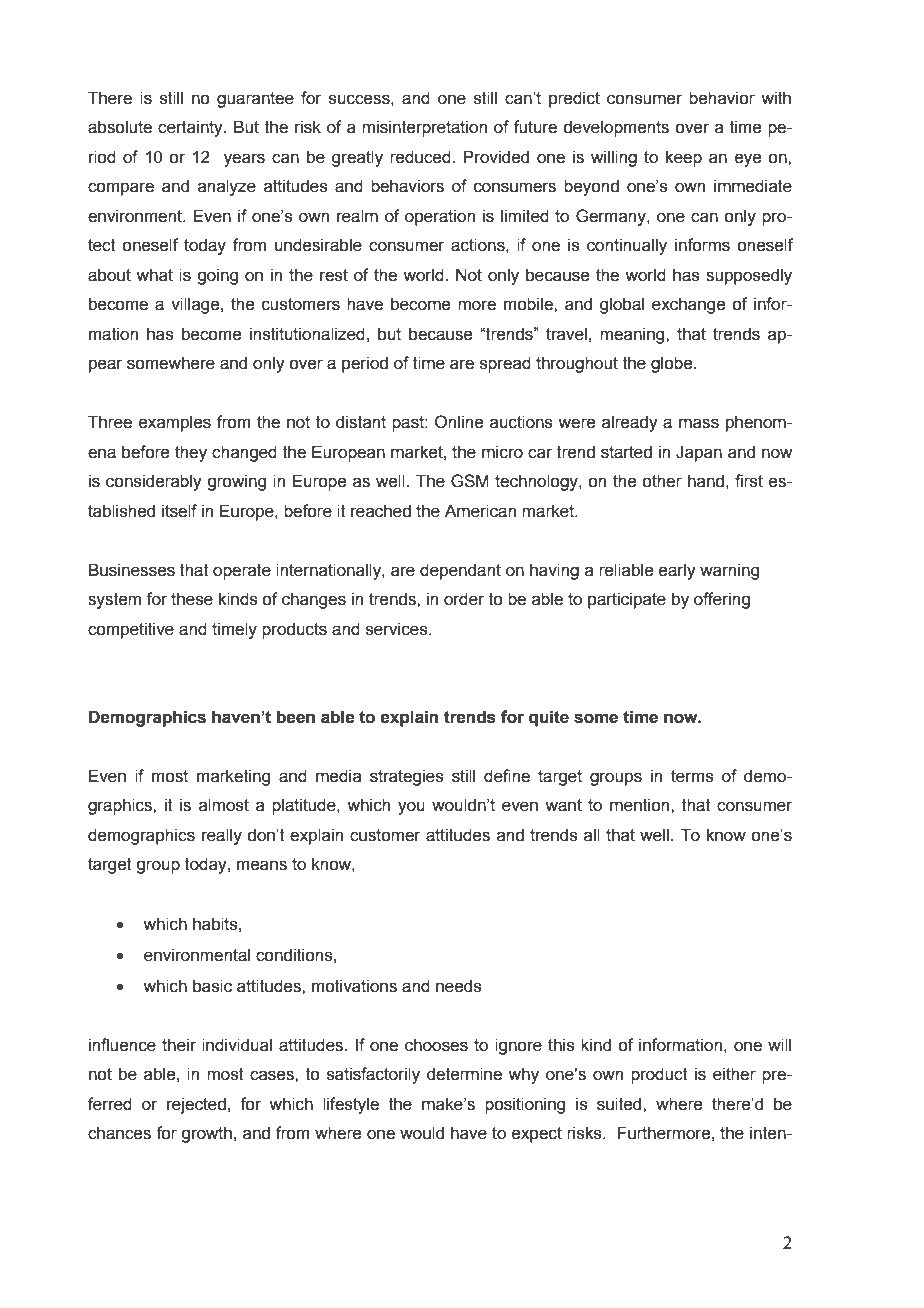  What do you see at coordinates (192, 599) in the page?
I see `these` at bounding box center [192, 599].
